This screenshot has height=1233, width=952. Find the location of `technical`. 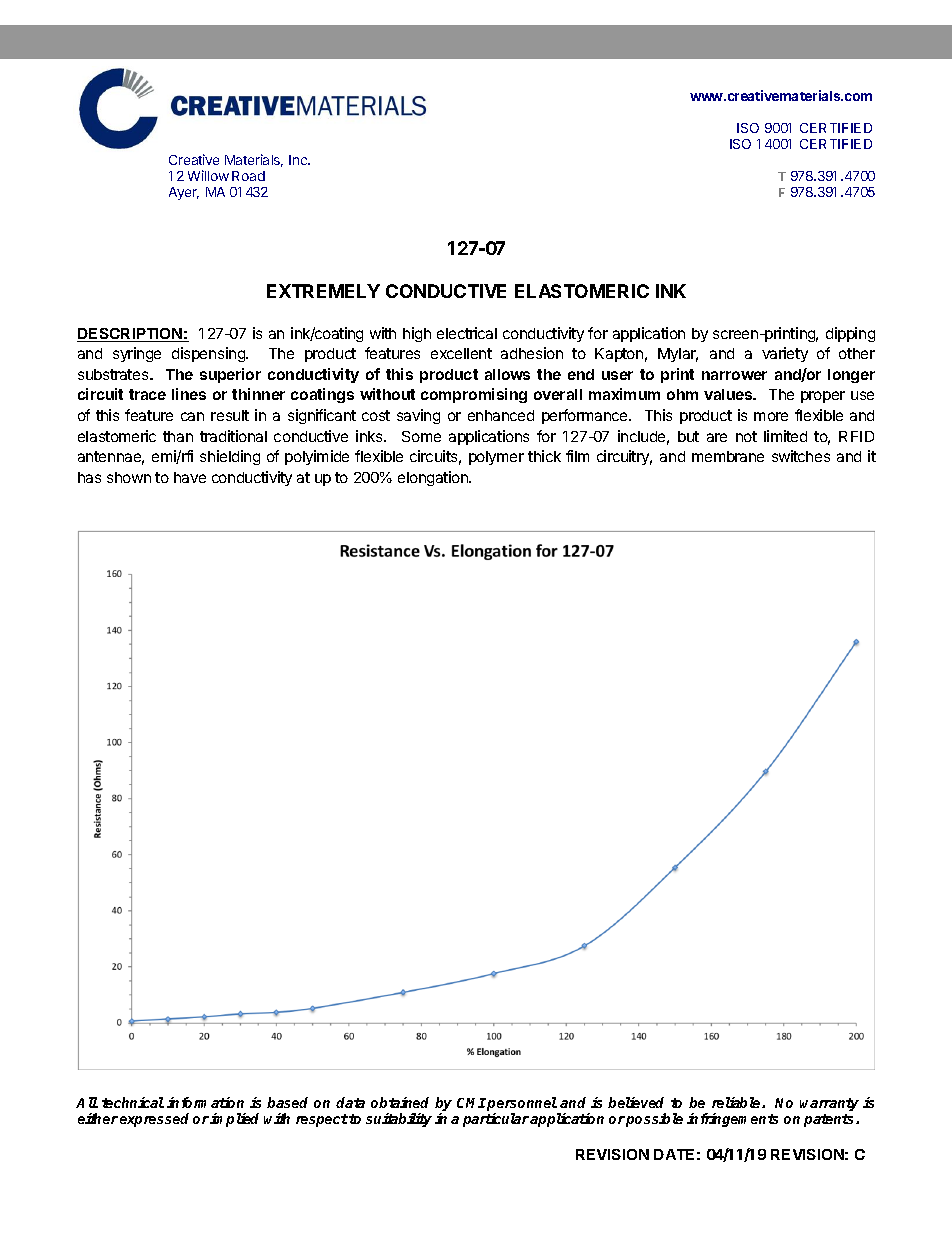

technical is located at coordinates (133, 1102).
